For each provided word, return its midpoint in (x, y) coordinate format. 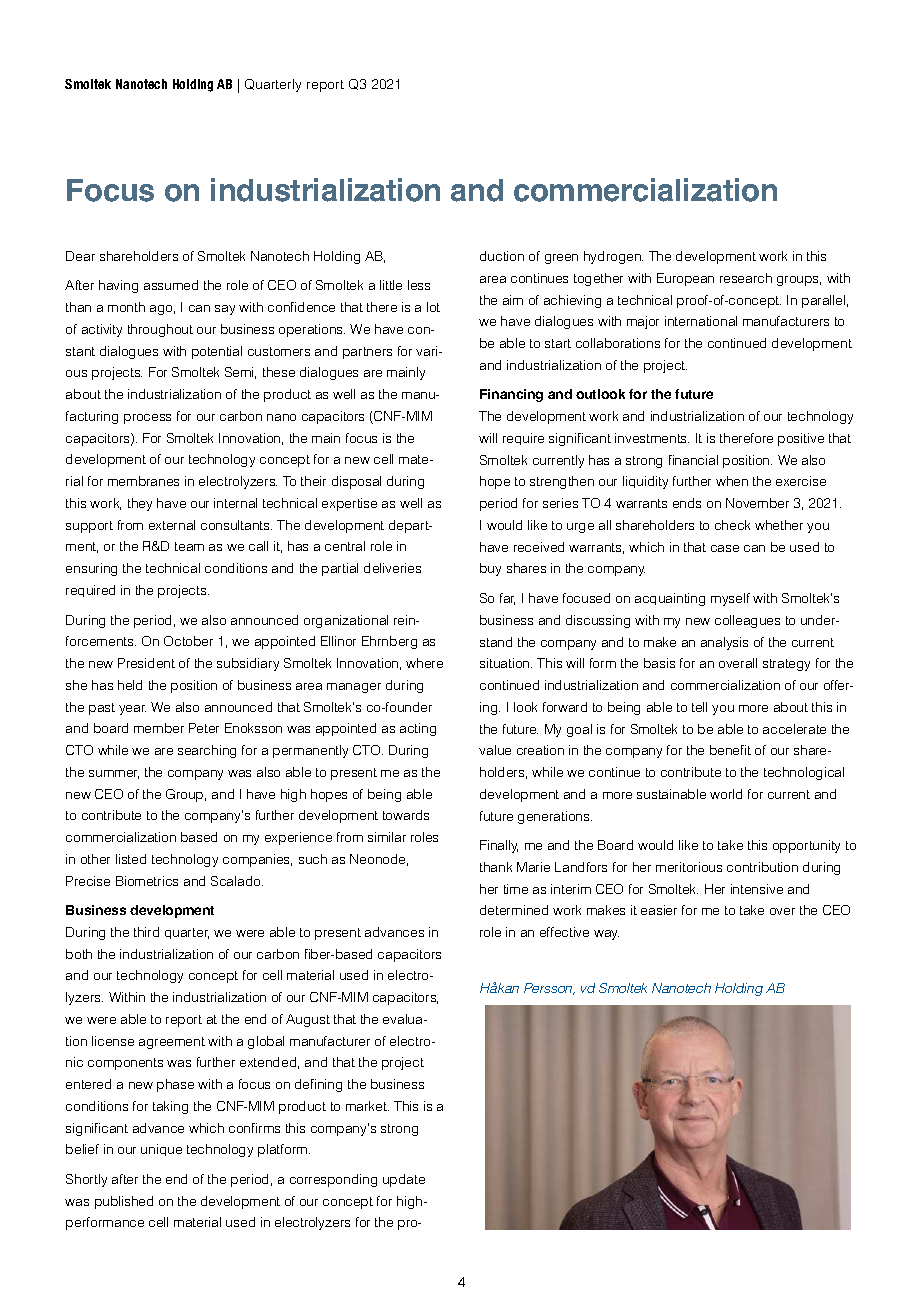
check (732, 525)
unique (161, 1150)
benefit (730, 750)
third (146, 932)
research (746, 278)
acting (418, 729)
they (140, 504)
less (419, 285)
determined (514, 910)
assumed (171, 285)
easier (659, 910)
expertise (349, 504)
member (159, 728)
